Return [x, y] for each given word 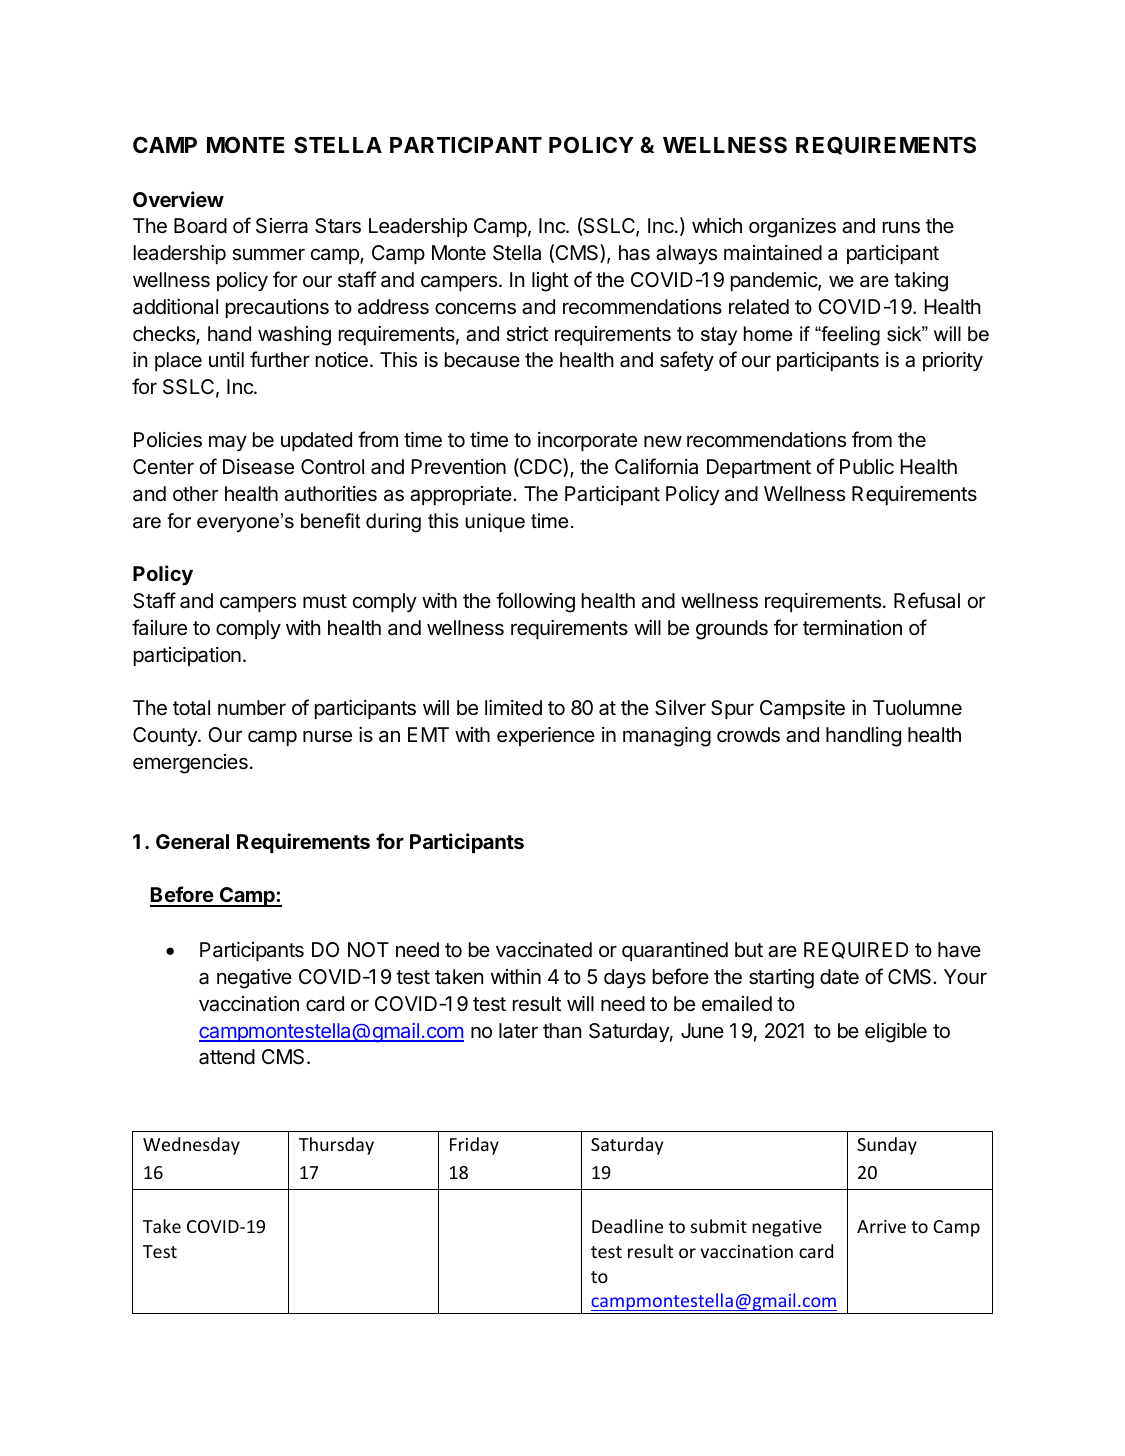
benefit [330, 521]
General [192, 841]
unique [495, 522]
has [634, 253]
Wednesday [191, 1146]
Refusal [927, 600]
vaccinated [544, 950]
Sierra [282, 226]
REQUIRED [856, 950]
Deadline [627, 1226]
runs [901, 227]
